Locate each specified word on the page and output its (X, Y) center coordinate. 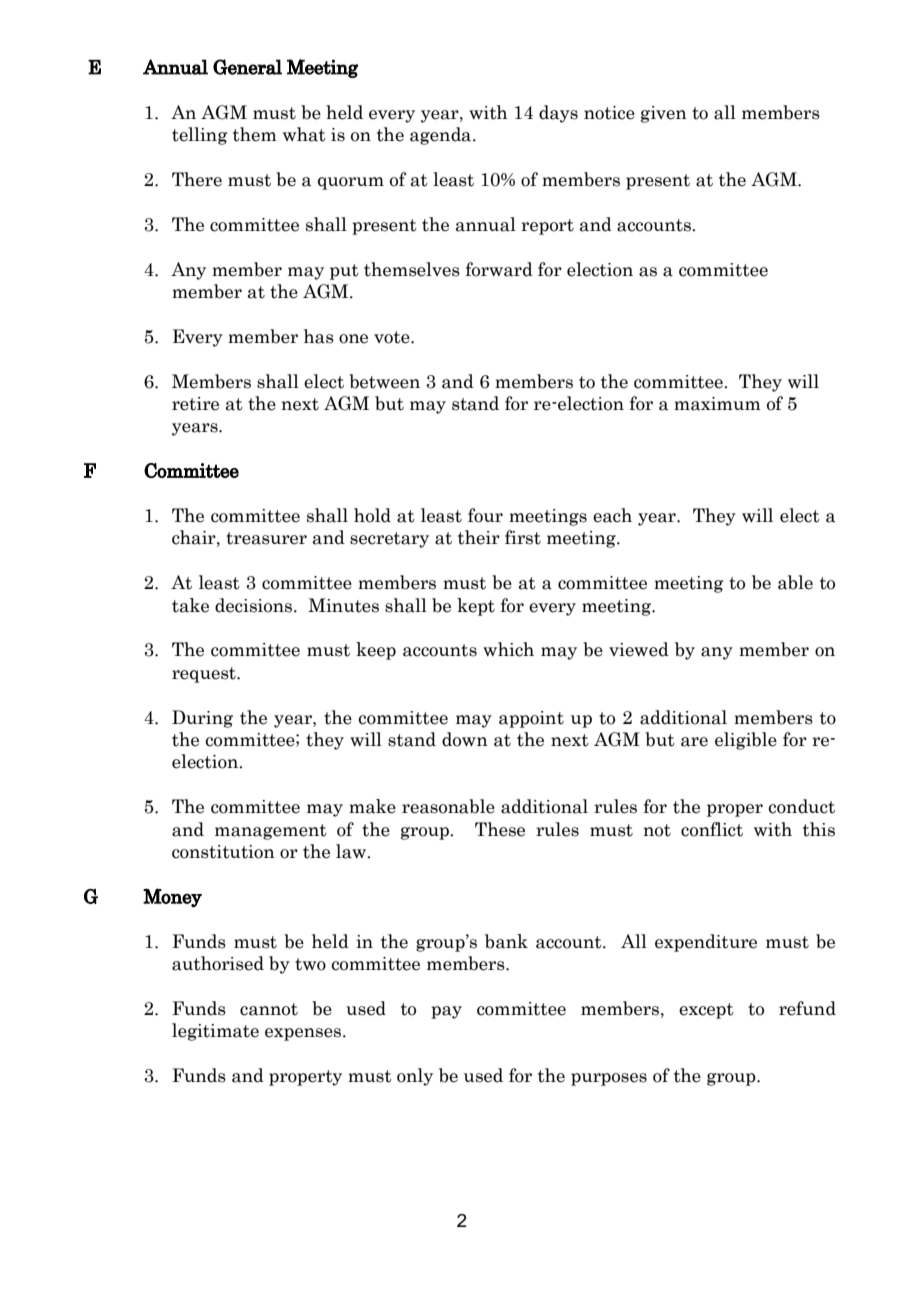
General (247, 67)
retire (195, 404)
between (384, 381)
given (664, 114)
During (202, 719)
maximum (717, 404)
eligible (746, 741)
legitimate (215, 1032)
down (465, 739)
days (558, 114)
